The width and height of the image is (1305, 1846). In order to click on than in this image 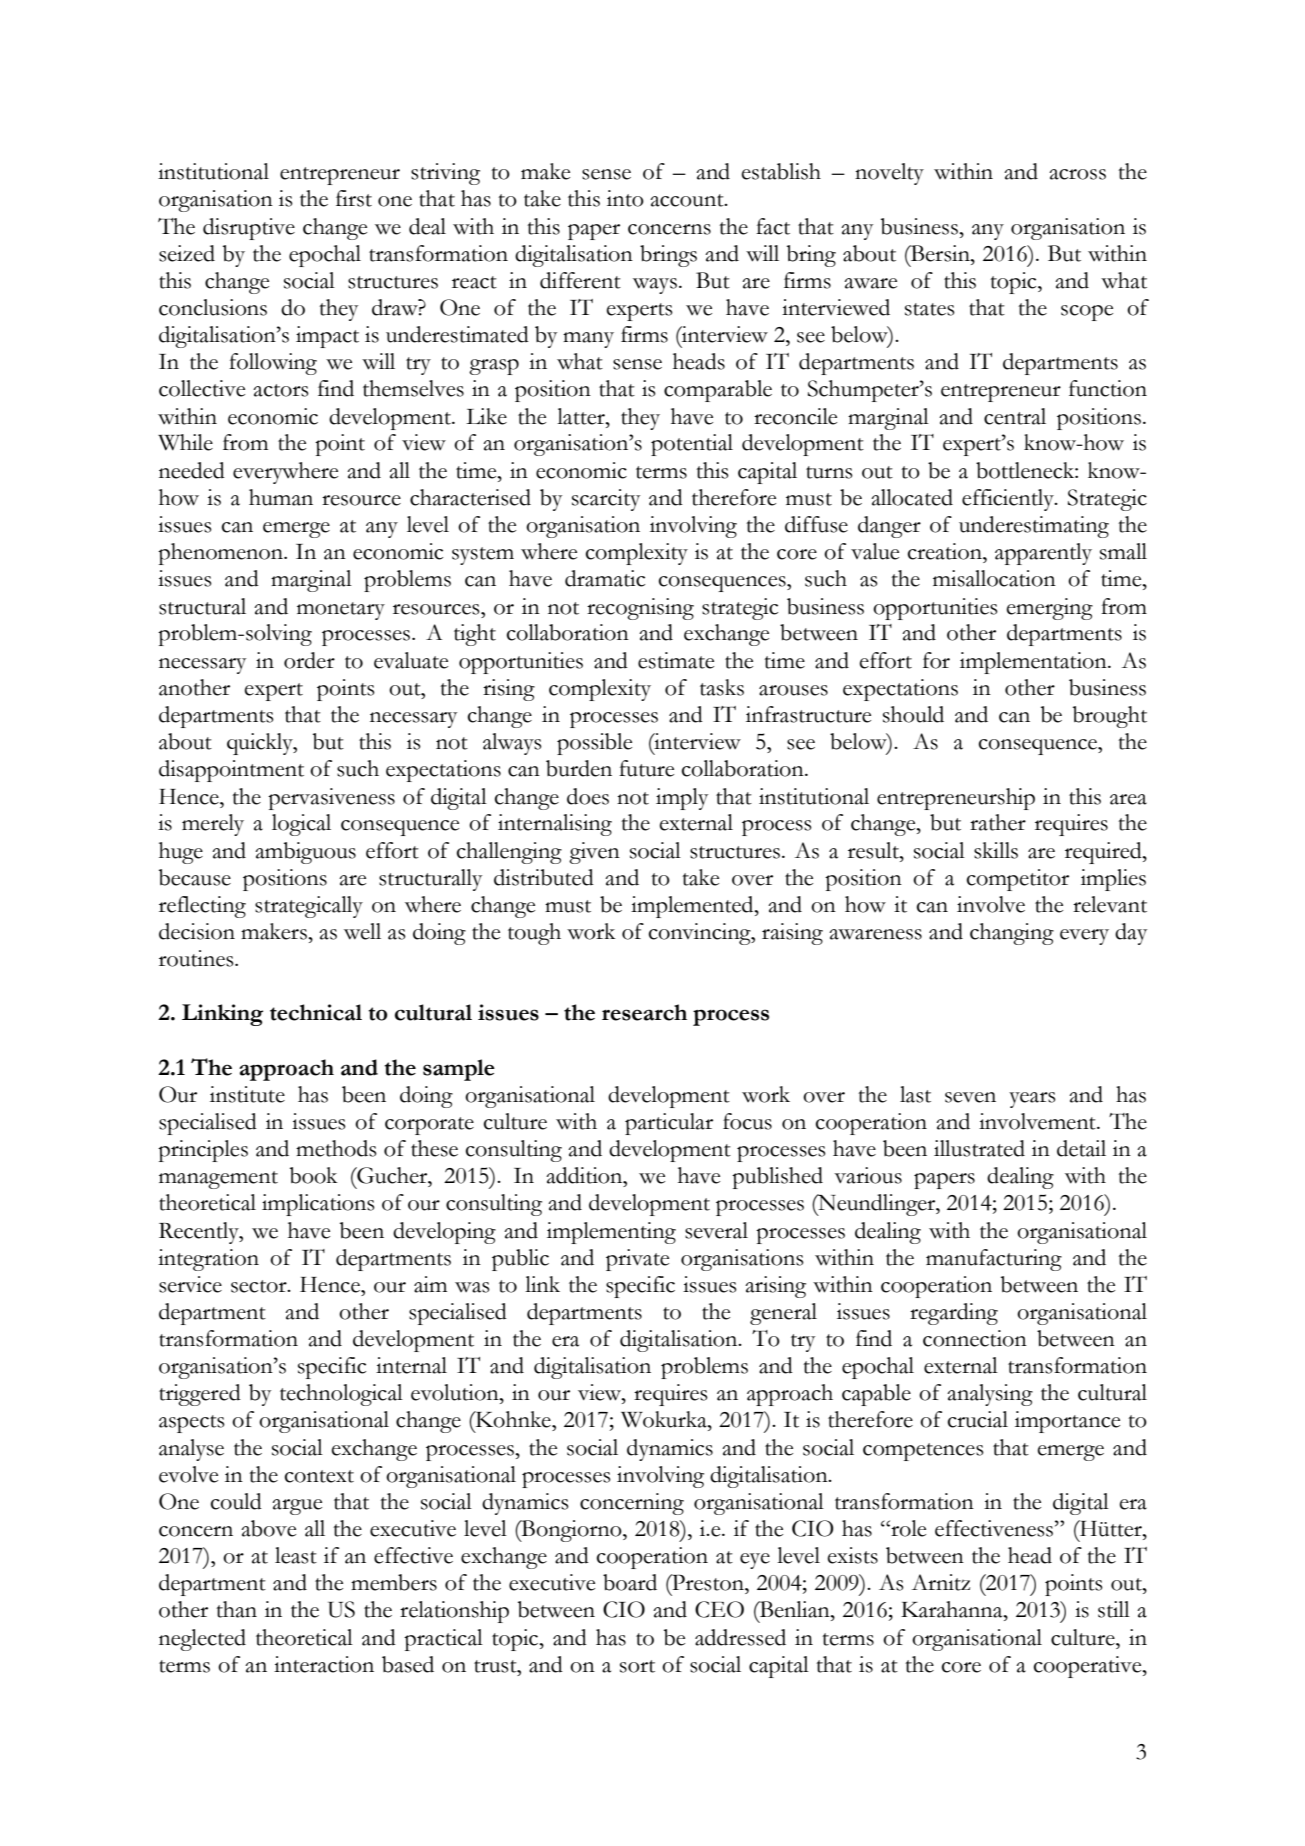, I will do `click(236, 1609)`.
